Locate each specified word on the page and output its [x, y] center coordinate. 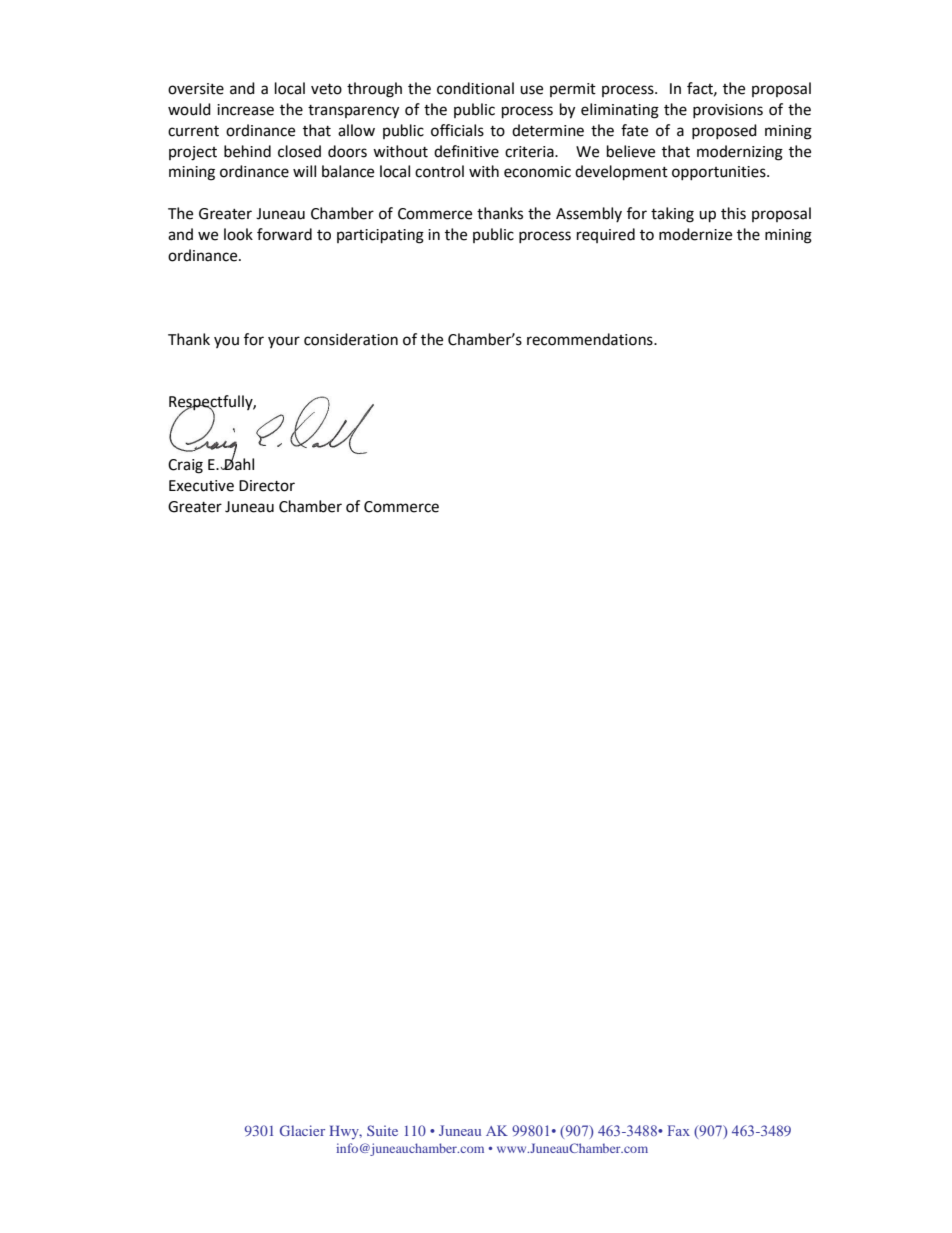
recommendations [591, 339]
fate [634, 130]
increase [245, 110]
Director [267, 486]
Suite [382, 1130]
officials [457, 130]
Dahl [238, 463]
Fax [678, 1130]
